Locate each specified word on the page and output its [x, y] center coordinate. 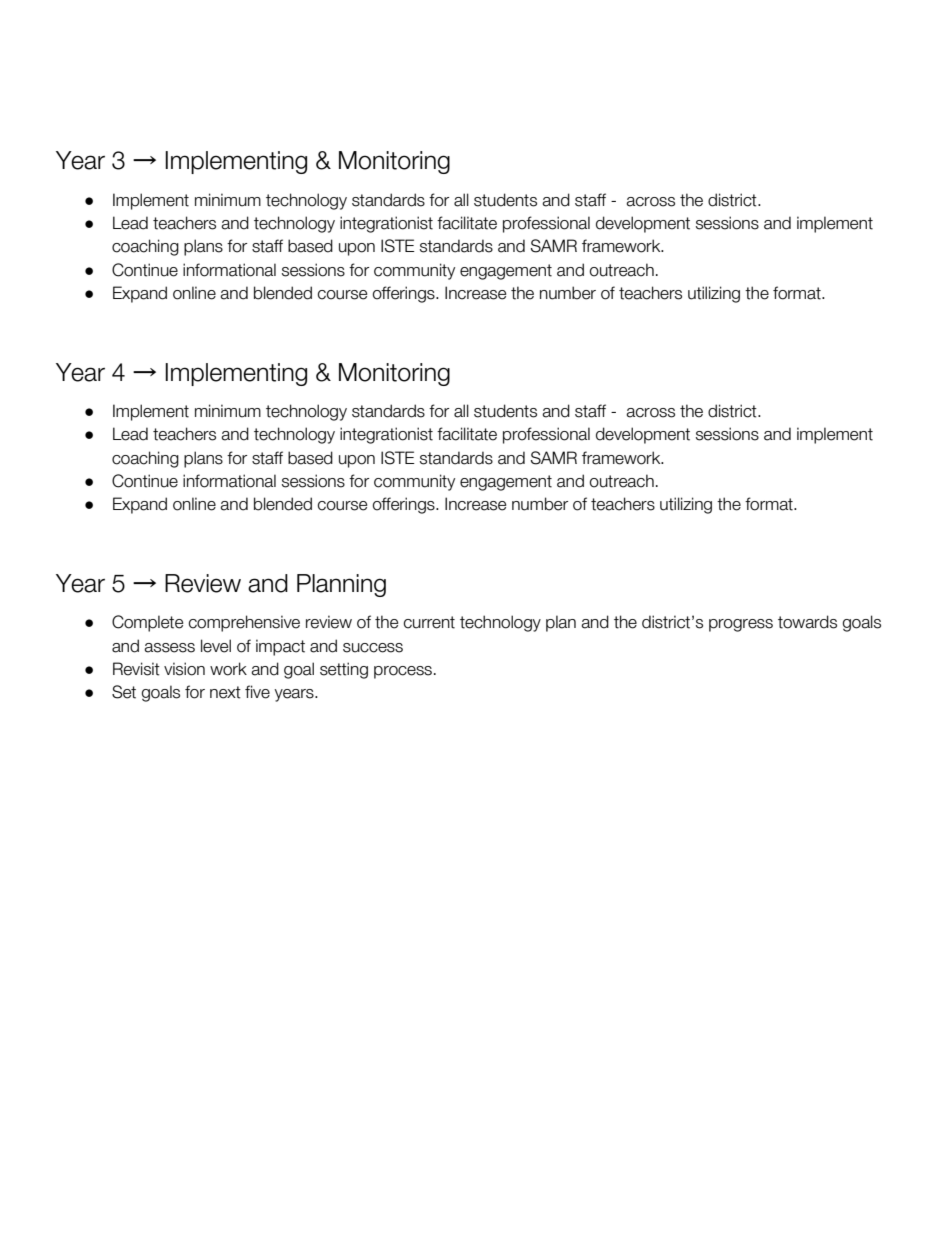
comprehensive [244, 623]
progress [741, 625]
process [403, 672]
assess [169, 648]
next [225, 692]
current [429, 622]
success [373, 648]
